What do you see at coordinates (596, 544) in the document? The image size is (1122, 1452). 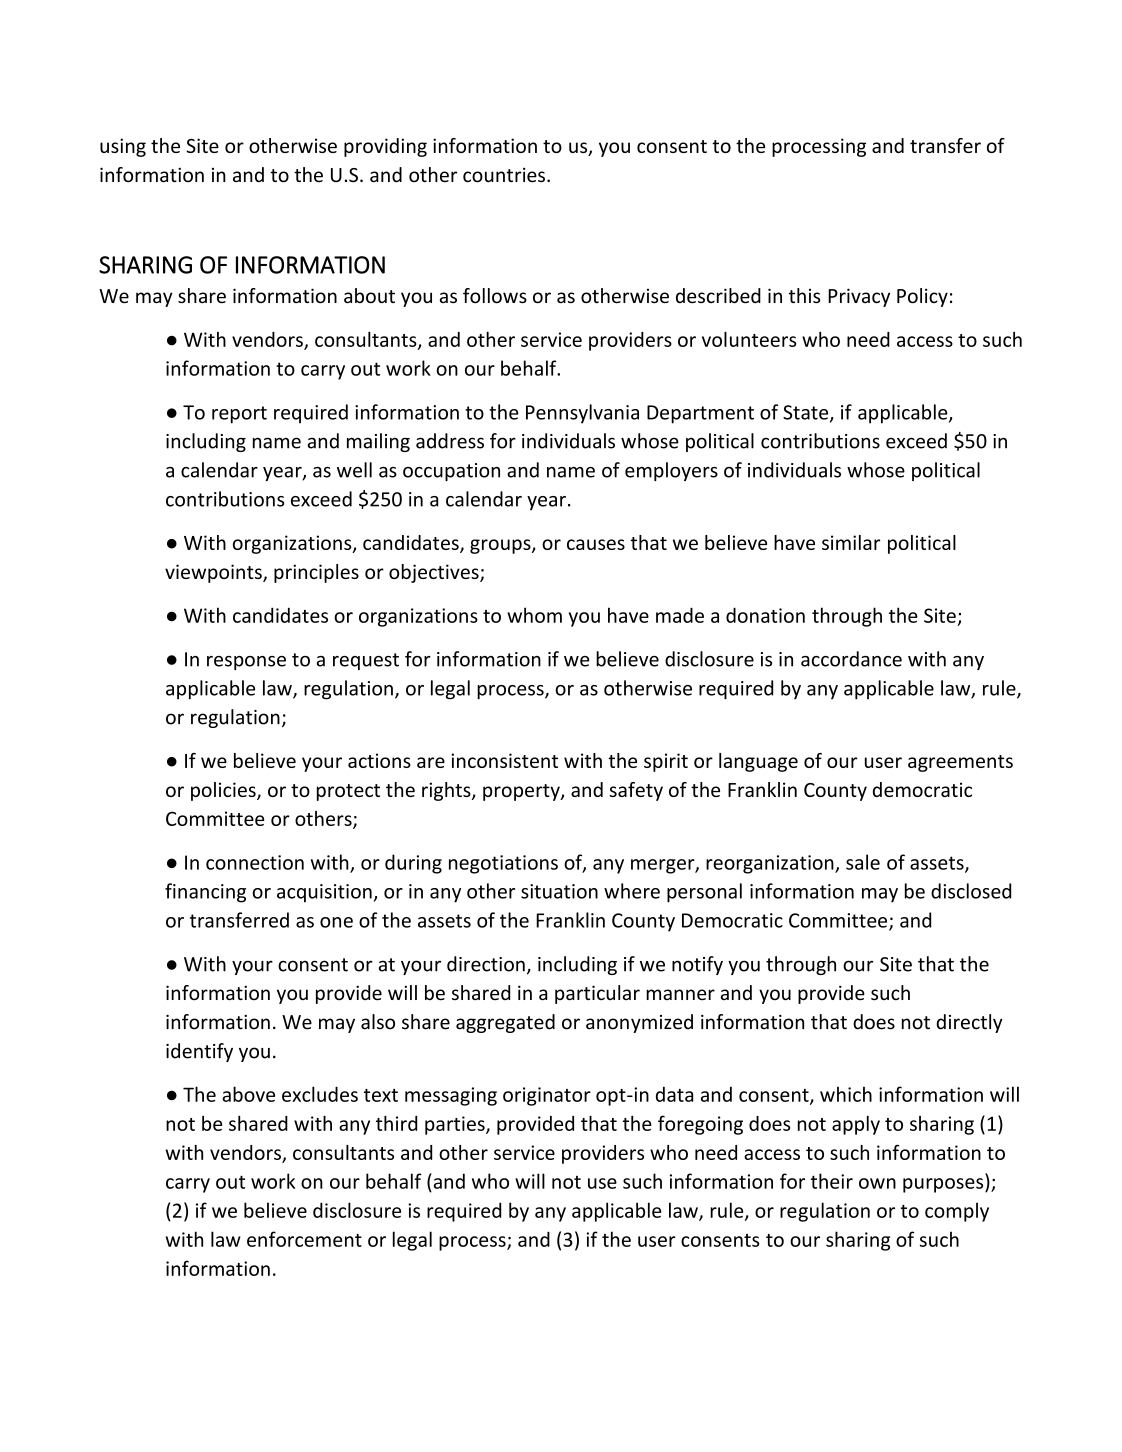 I see `causes` at bounding box center [596, 544].
